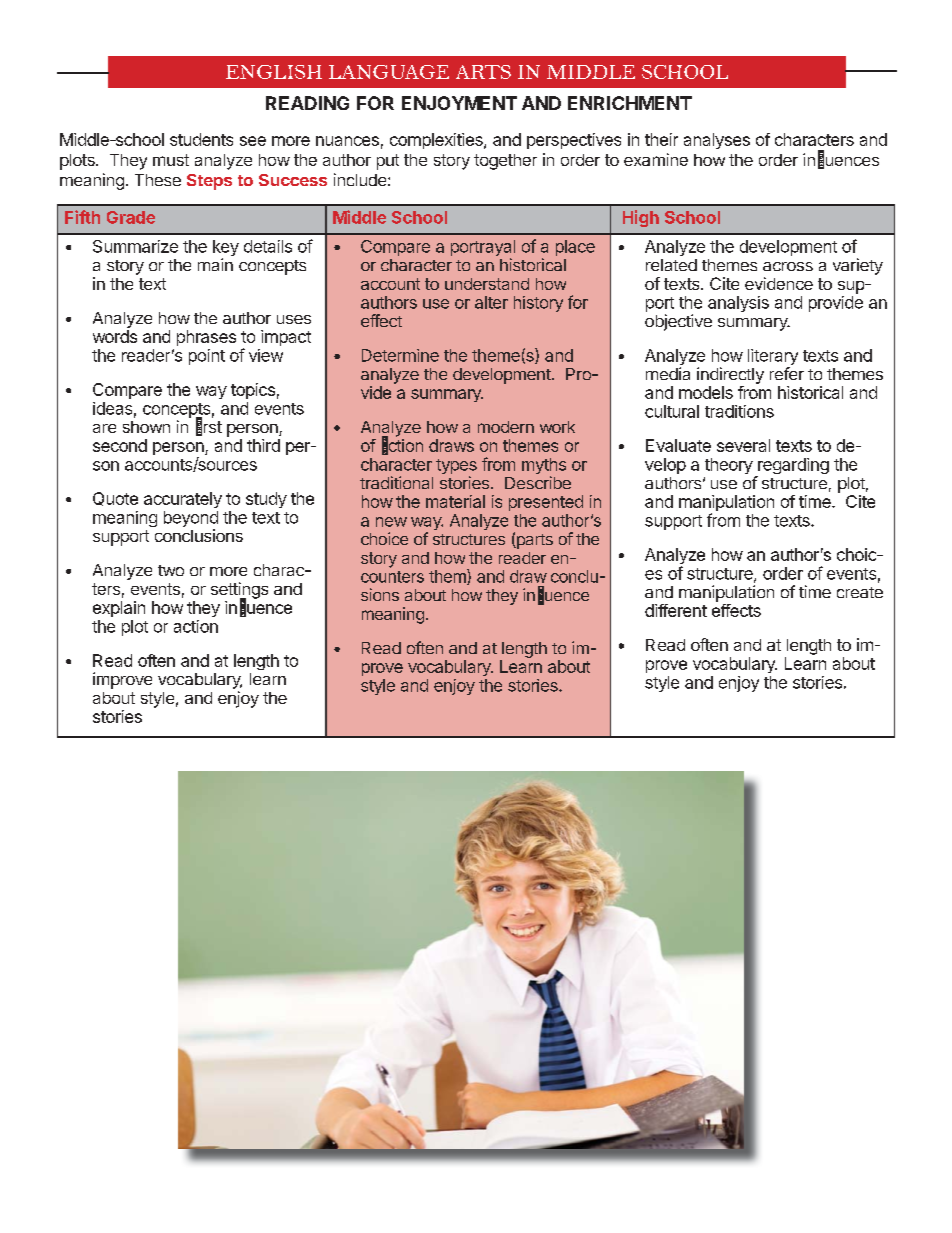  I want to click on across, so click(788, 266).
